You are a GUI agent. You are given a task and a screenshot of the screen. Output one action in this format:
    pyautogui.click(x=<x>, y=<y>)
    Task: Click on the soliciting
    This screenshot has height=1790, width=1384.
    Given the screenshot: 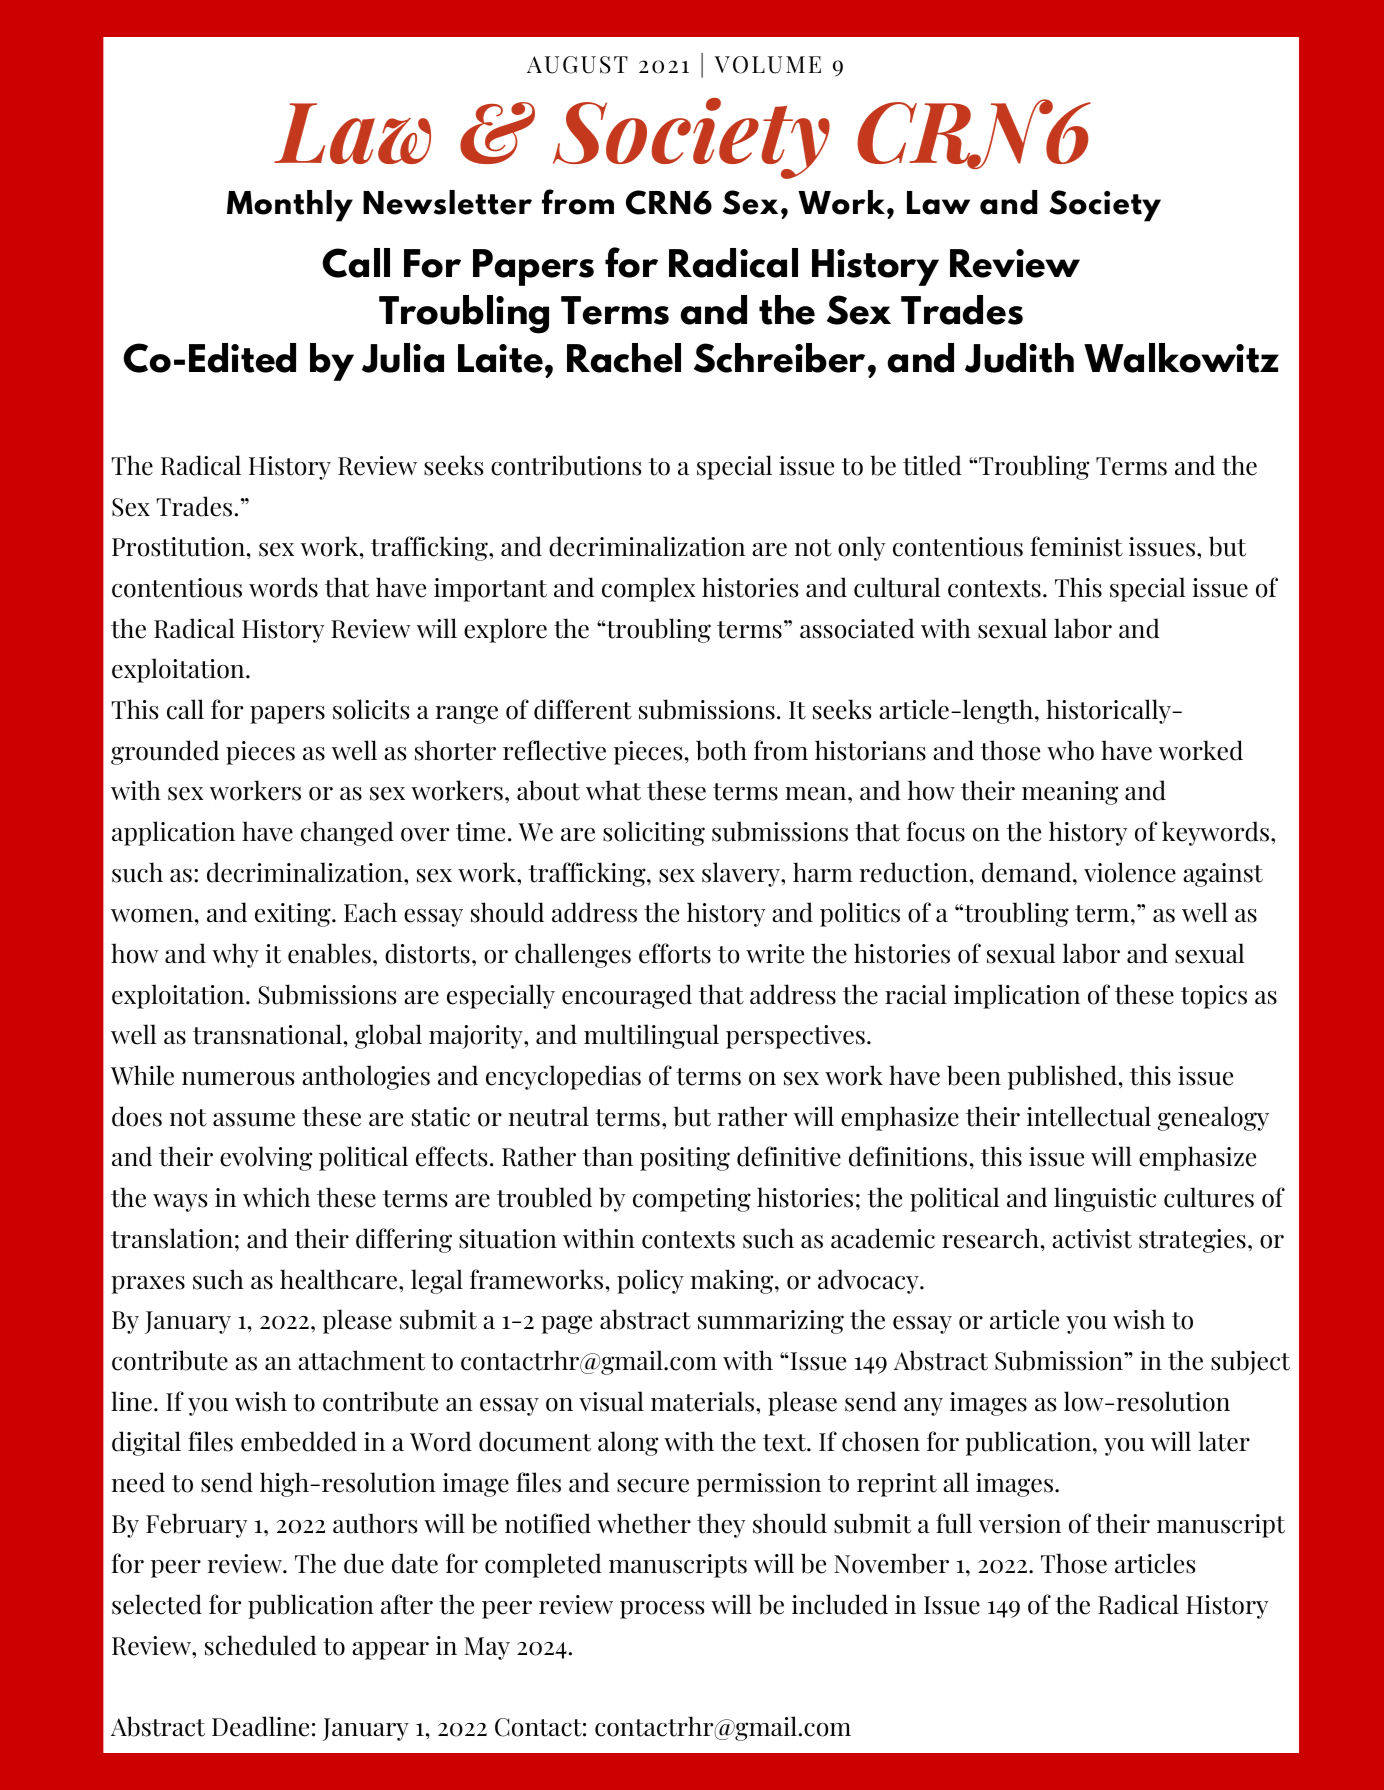 What is the action you would take?
    pyautogui.click(x=654, y=833)
